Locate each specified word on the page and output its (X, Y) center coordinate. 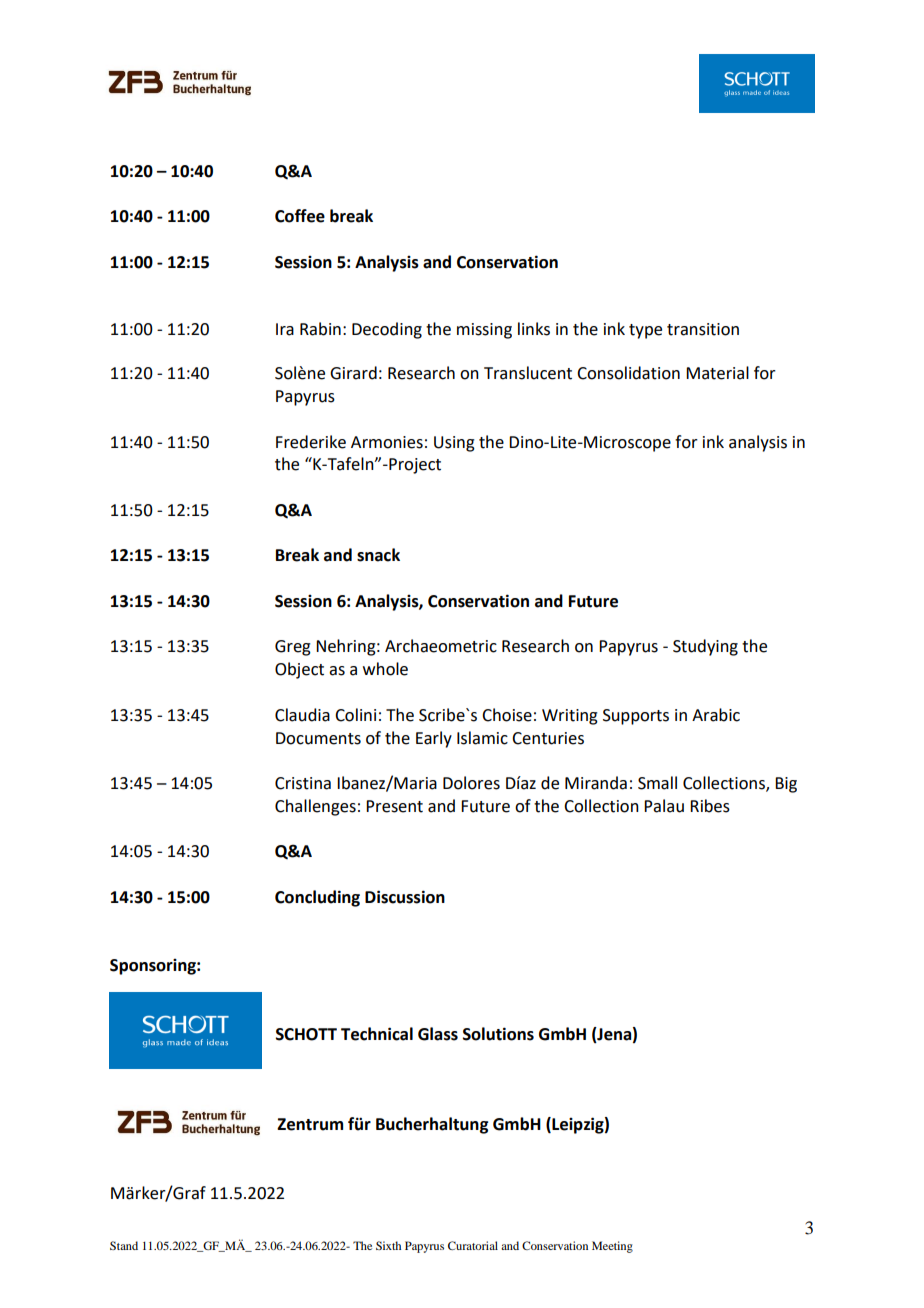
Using (454, 444)
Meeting (612, 1247)
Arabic (716, 715)
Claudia (302, 715)
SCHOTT (306, 1034)
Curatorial (473, 1245)
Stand (124, 1245)
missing (484, 331)
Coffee (300, 216)
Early (434, 739)
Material (717, 373)
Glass (438, 1034)
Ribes (710, 806)
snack (378, 555)
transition (703, 329)
